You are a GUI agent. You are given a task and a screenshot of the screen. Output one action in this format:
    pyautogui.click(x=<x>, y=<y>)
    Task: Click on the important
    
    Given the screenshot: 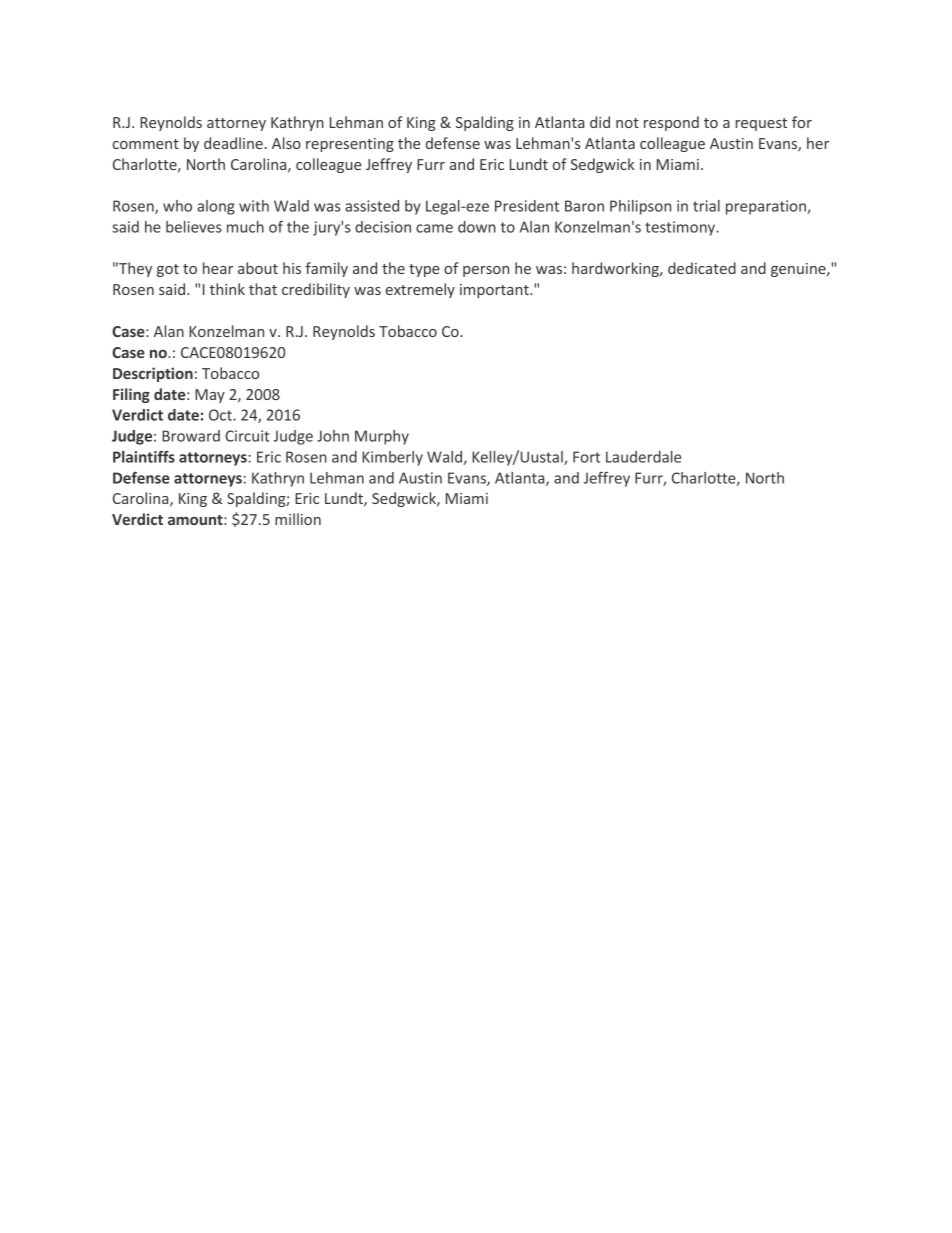 What is the action you would take?
    pyautogui.click(x=495, y=291)
